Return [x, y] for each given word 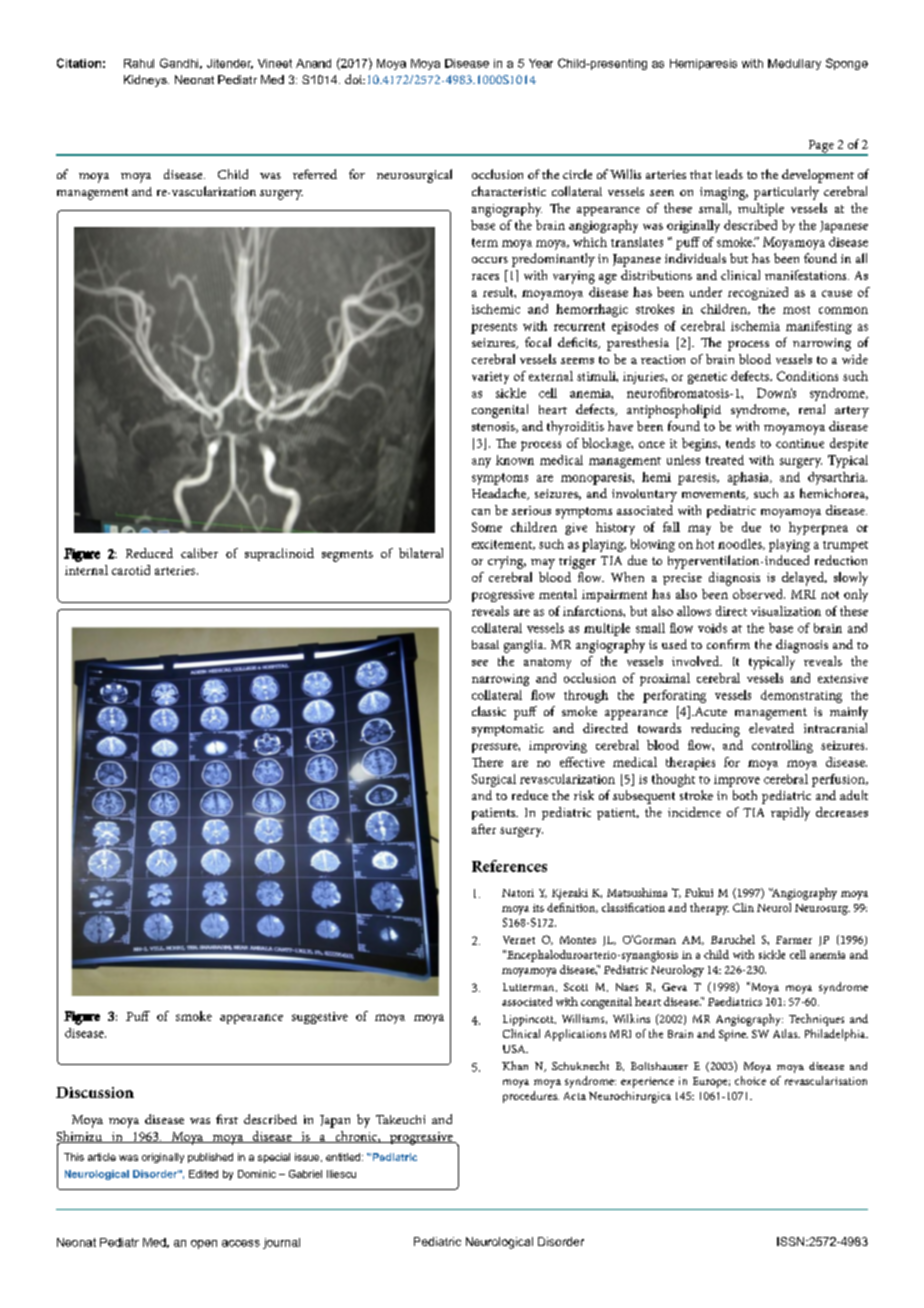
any [481, 463]
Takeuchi [400, 1119]
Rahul [139, 63]
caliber [199, 553]
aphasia [749, 478]
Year [541, 63]
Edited [203, 1174]
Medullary [794, 64]
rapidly [790, 814]
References [509, 866]
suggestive [320, 1018]
